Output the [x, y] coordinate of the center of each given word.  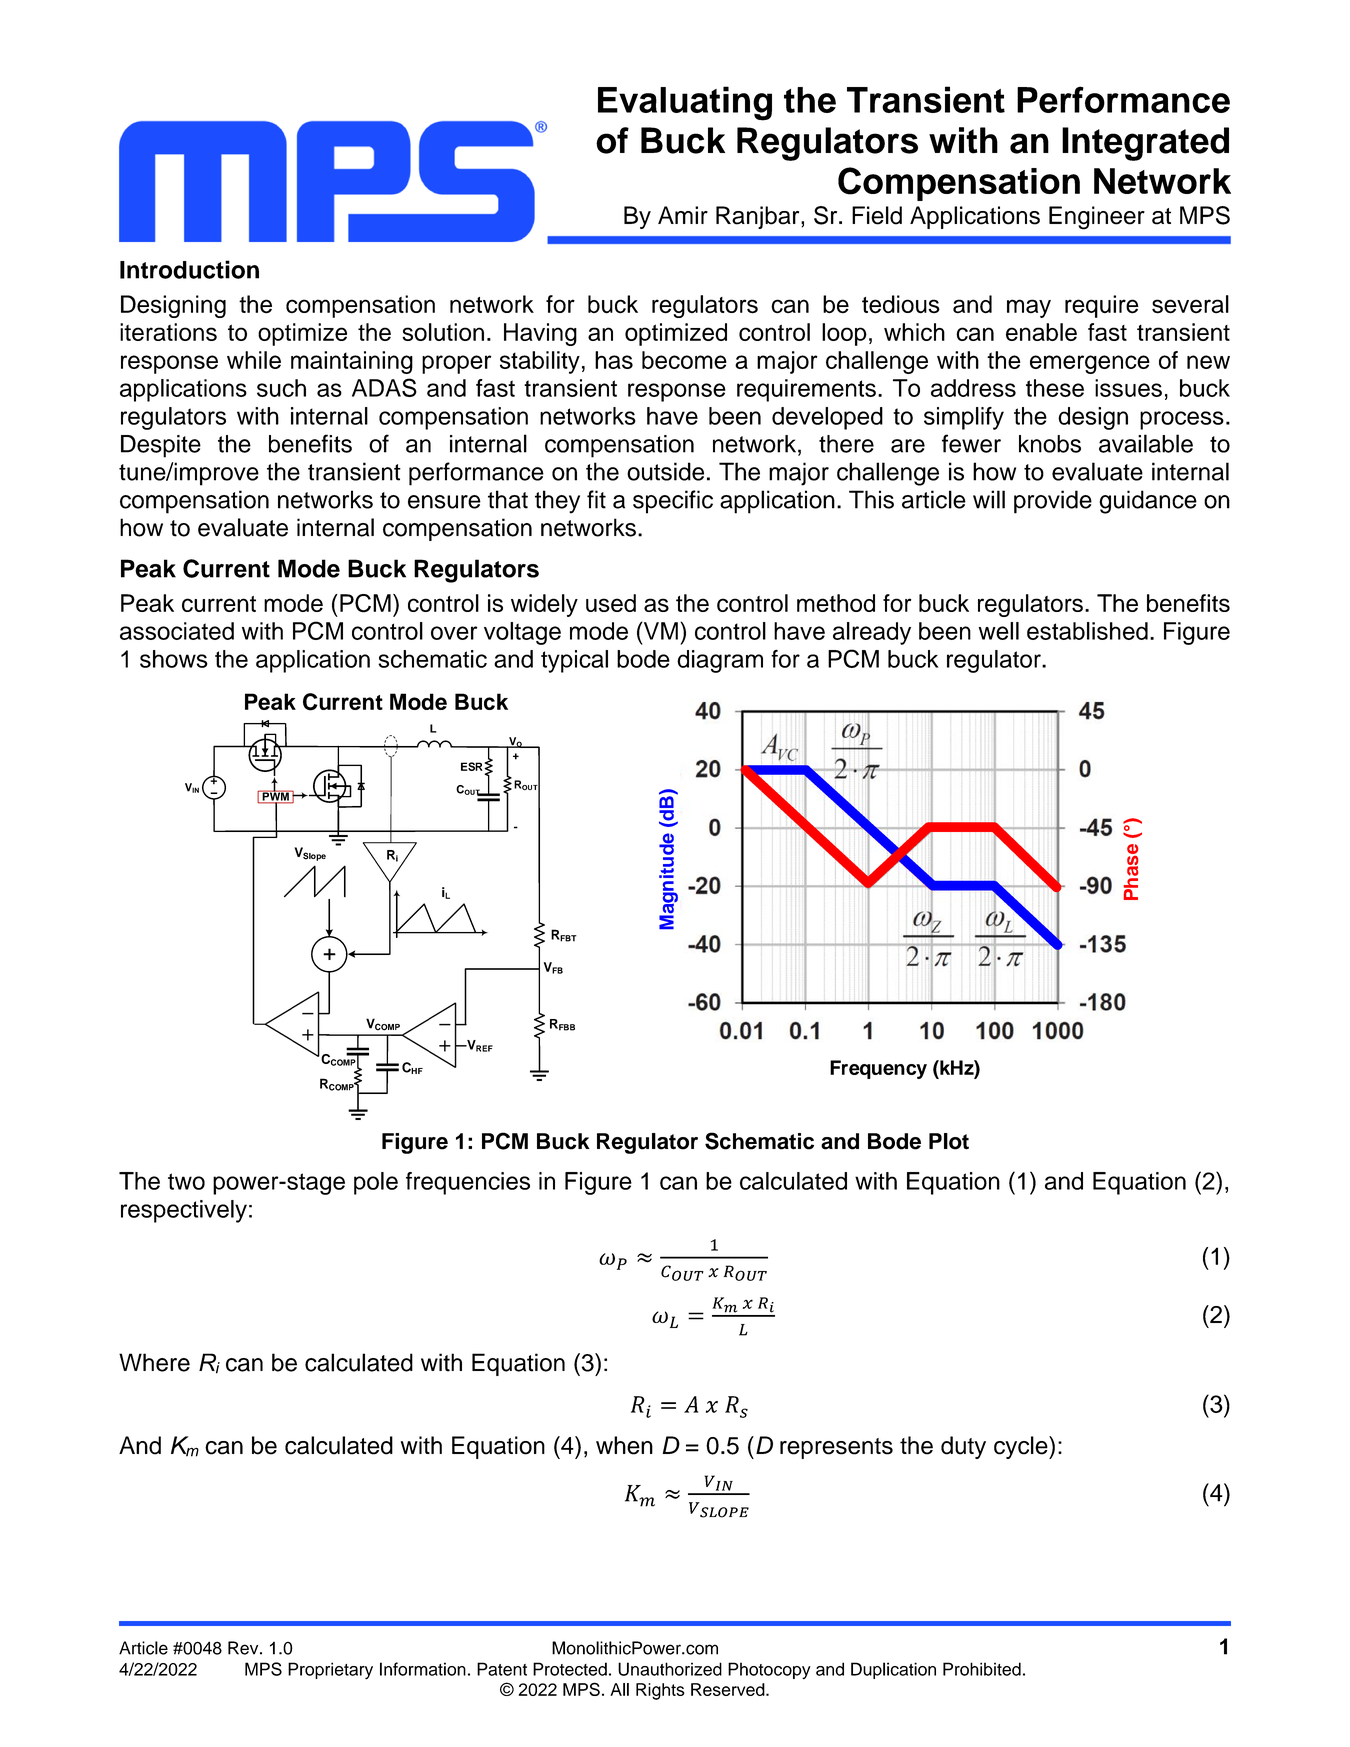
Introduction [189, 269]
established [1087, 631]
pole [376, 1183]
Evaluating [685, 103]
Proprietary [330, 1671]
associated [177, 631]
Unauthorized [670, 1669]
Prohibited [982, 1669]
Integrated [1145, 144]
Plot [949, 1141]
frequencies [468, 1183]
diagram [720, 661]
